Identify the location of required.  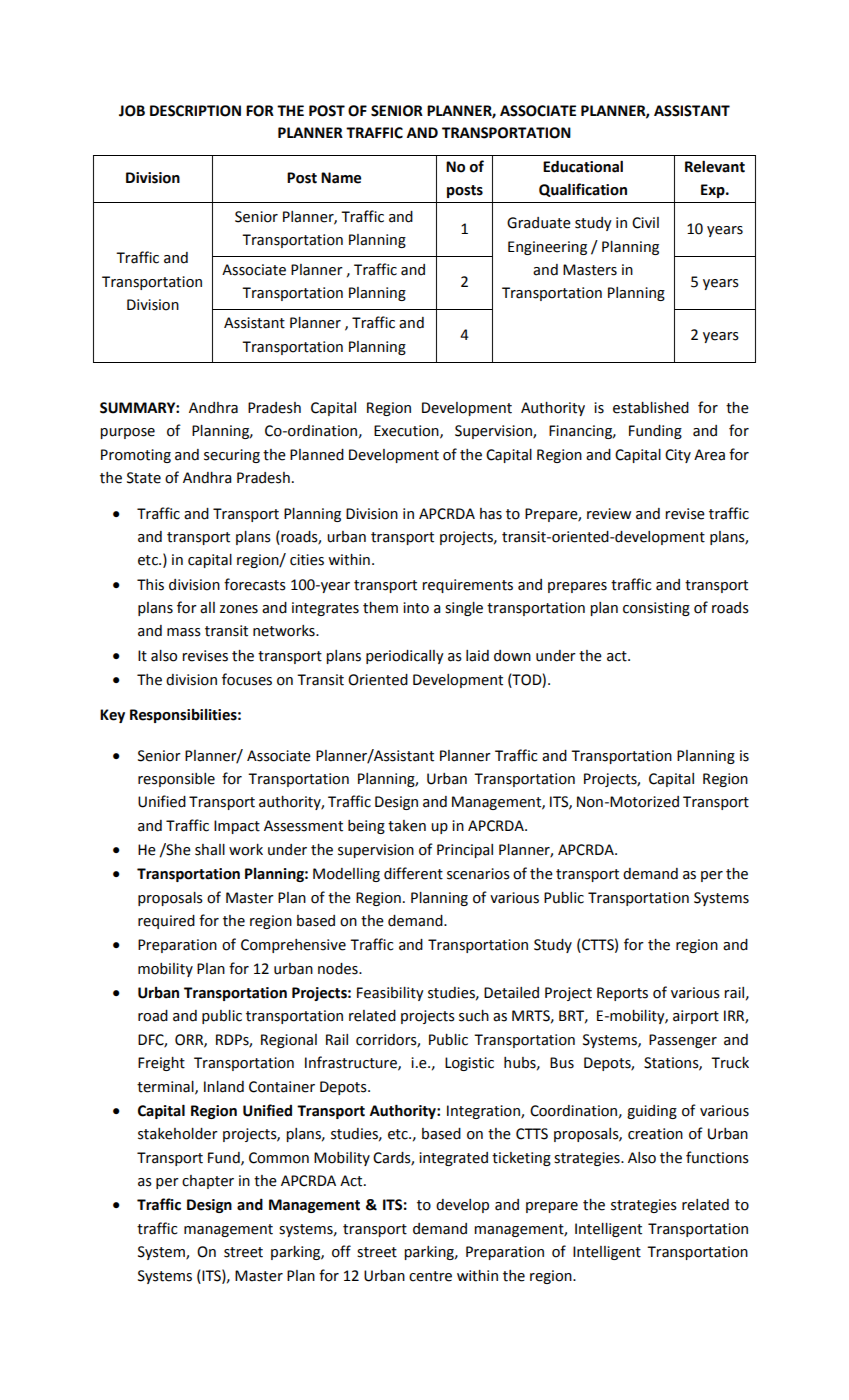
(166, 922).
